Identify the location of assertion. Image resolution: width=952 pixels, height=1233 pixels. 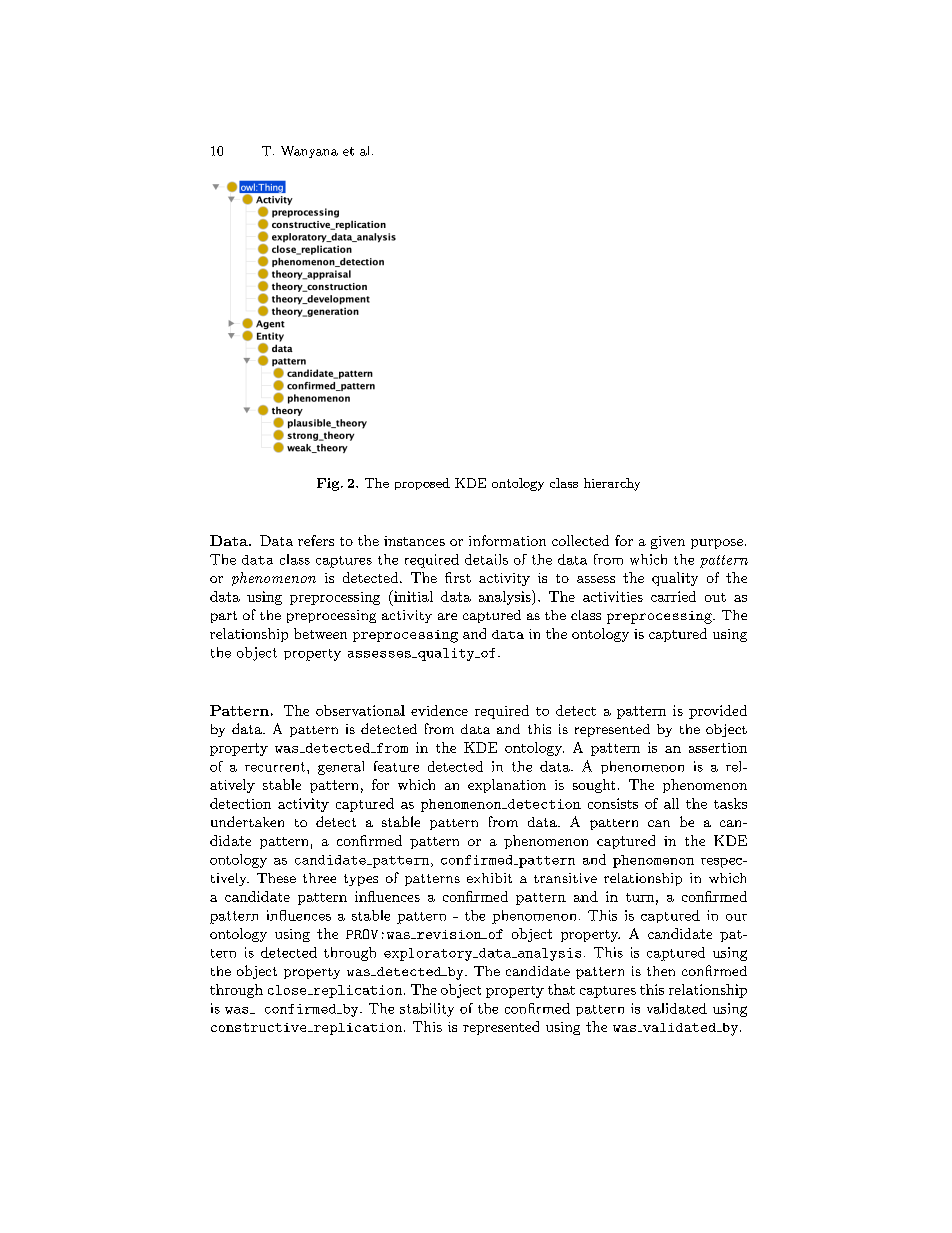
(718, 748).
